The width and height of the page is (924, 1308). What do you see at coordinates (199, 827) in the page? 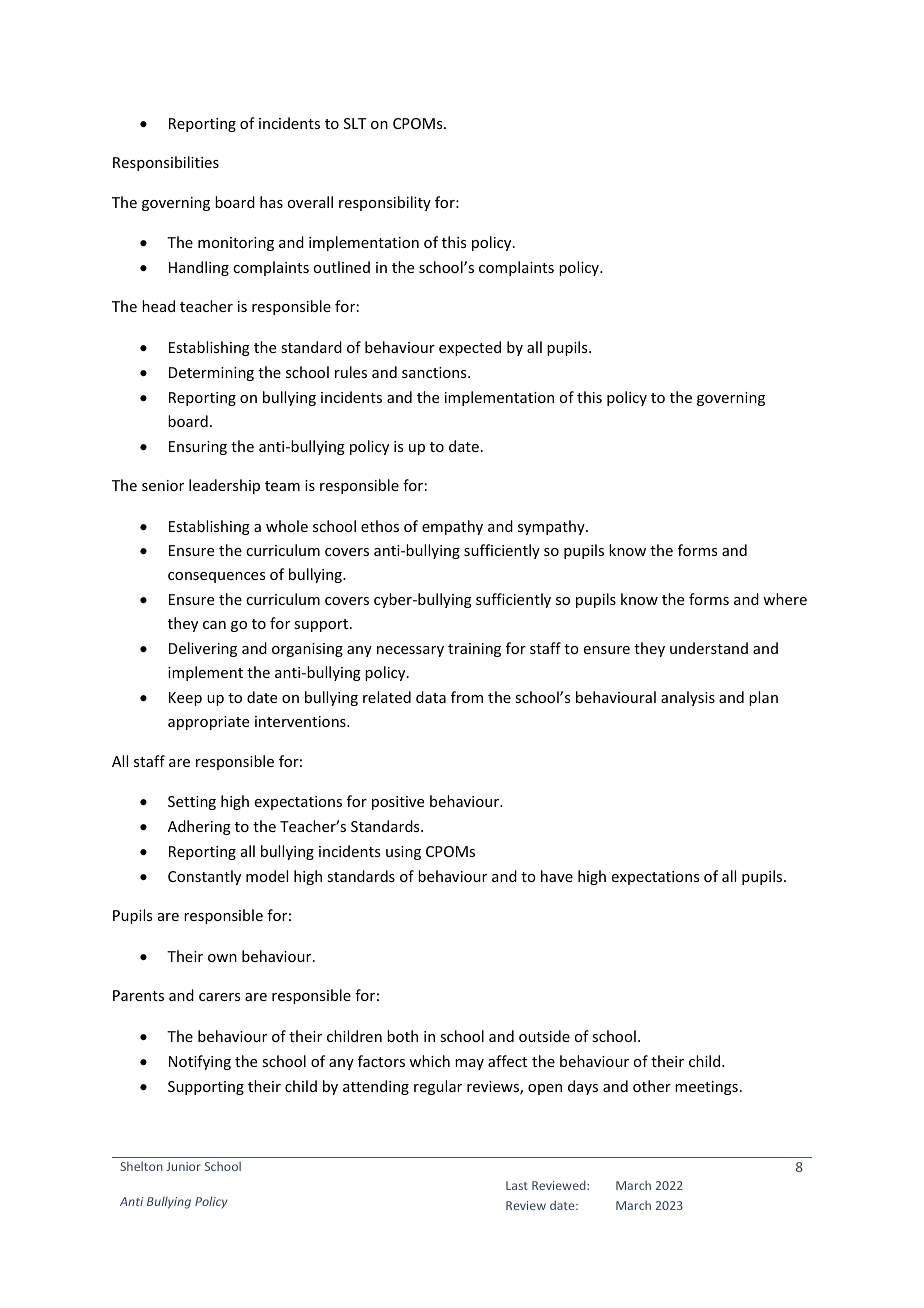
I see `Adhering` at bounding box center [199, 827].
